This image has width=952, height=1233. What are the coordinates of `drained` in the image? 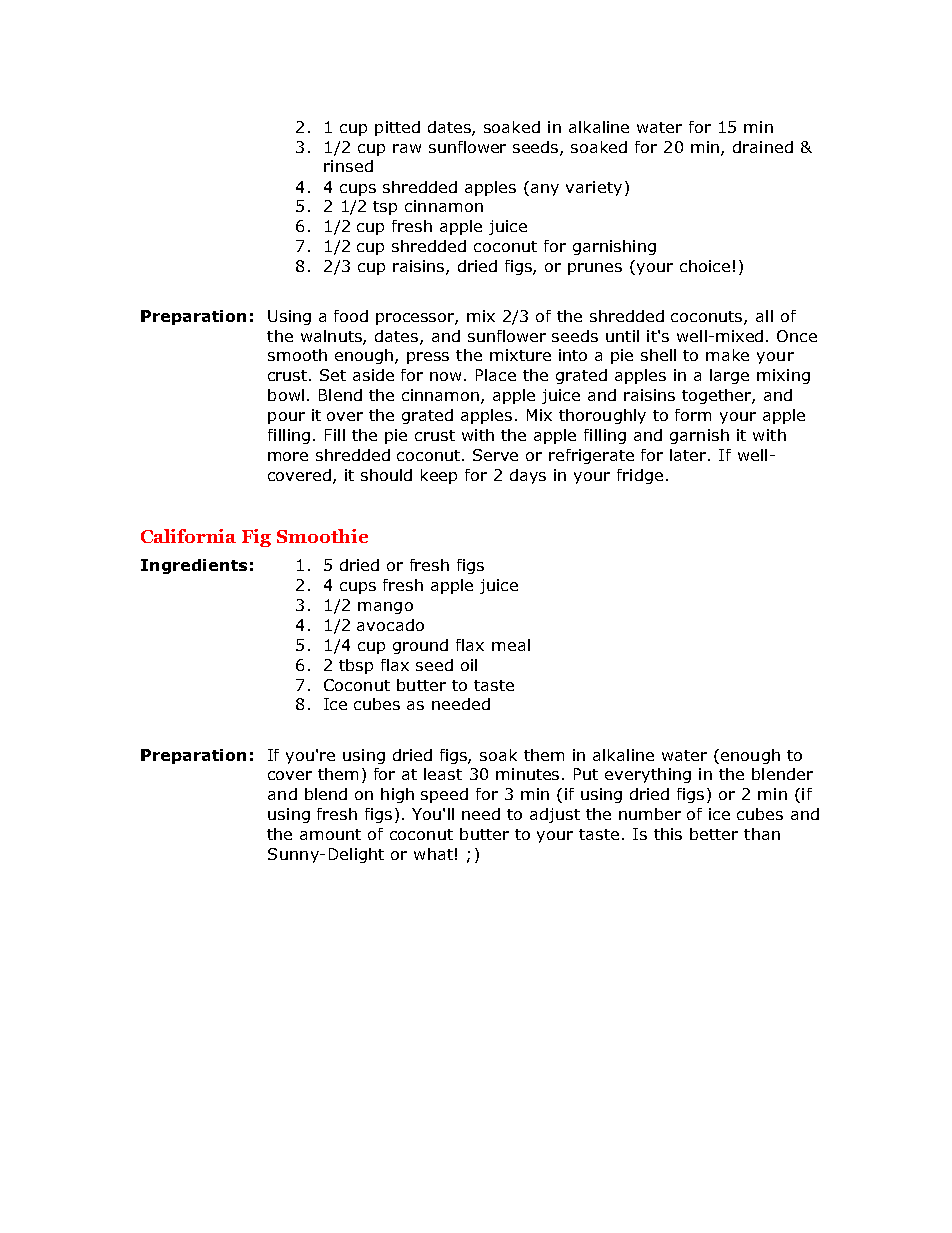 It's located at (763, 147).
